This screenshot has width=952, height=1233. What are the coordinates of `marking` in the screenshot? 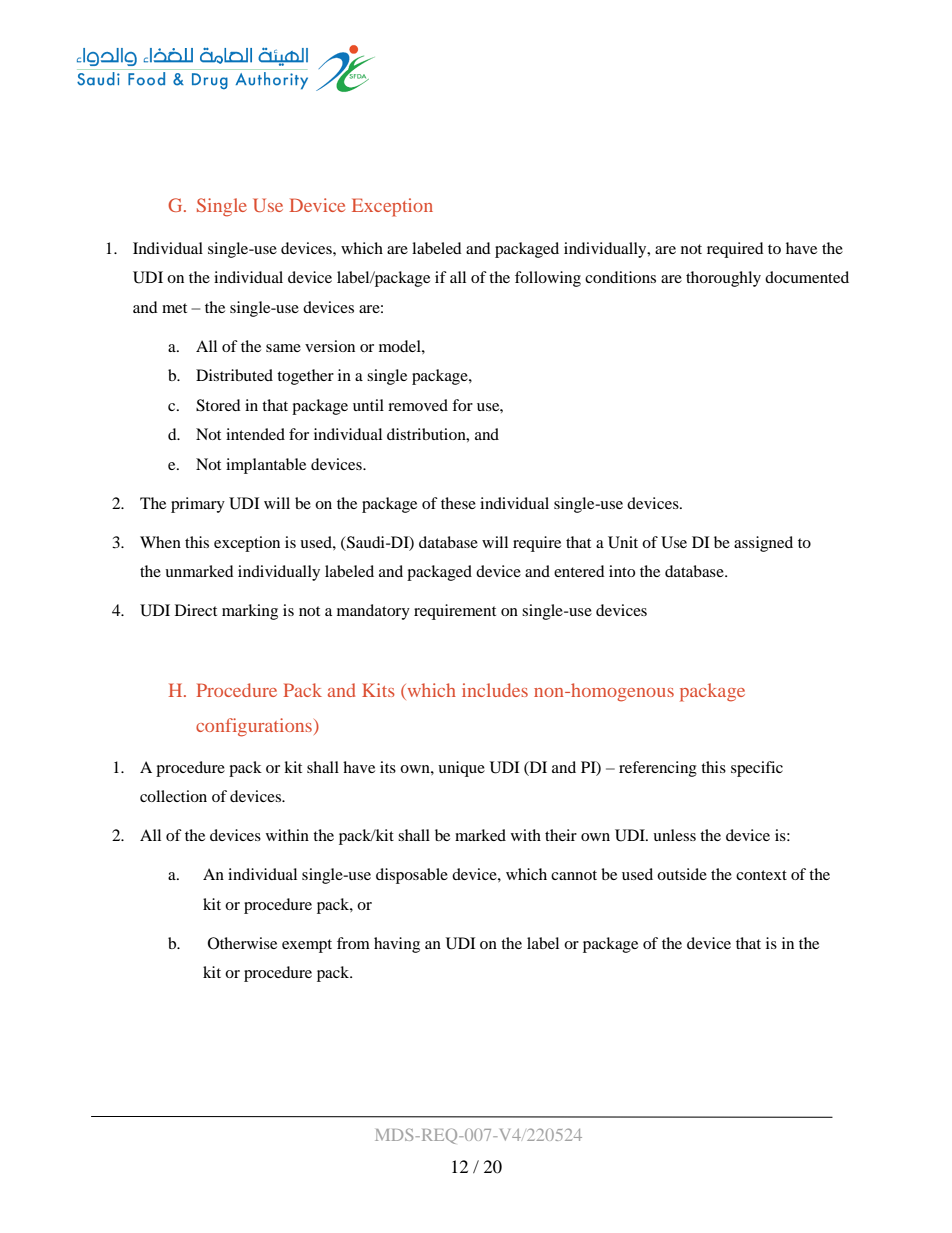 It's located at (250, 612).
